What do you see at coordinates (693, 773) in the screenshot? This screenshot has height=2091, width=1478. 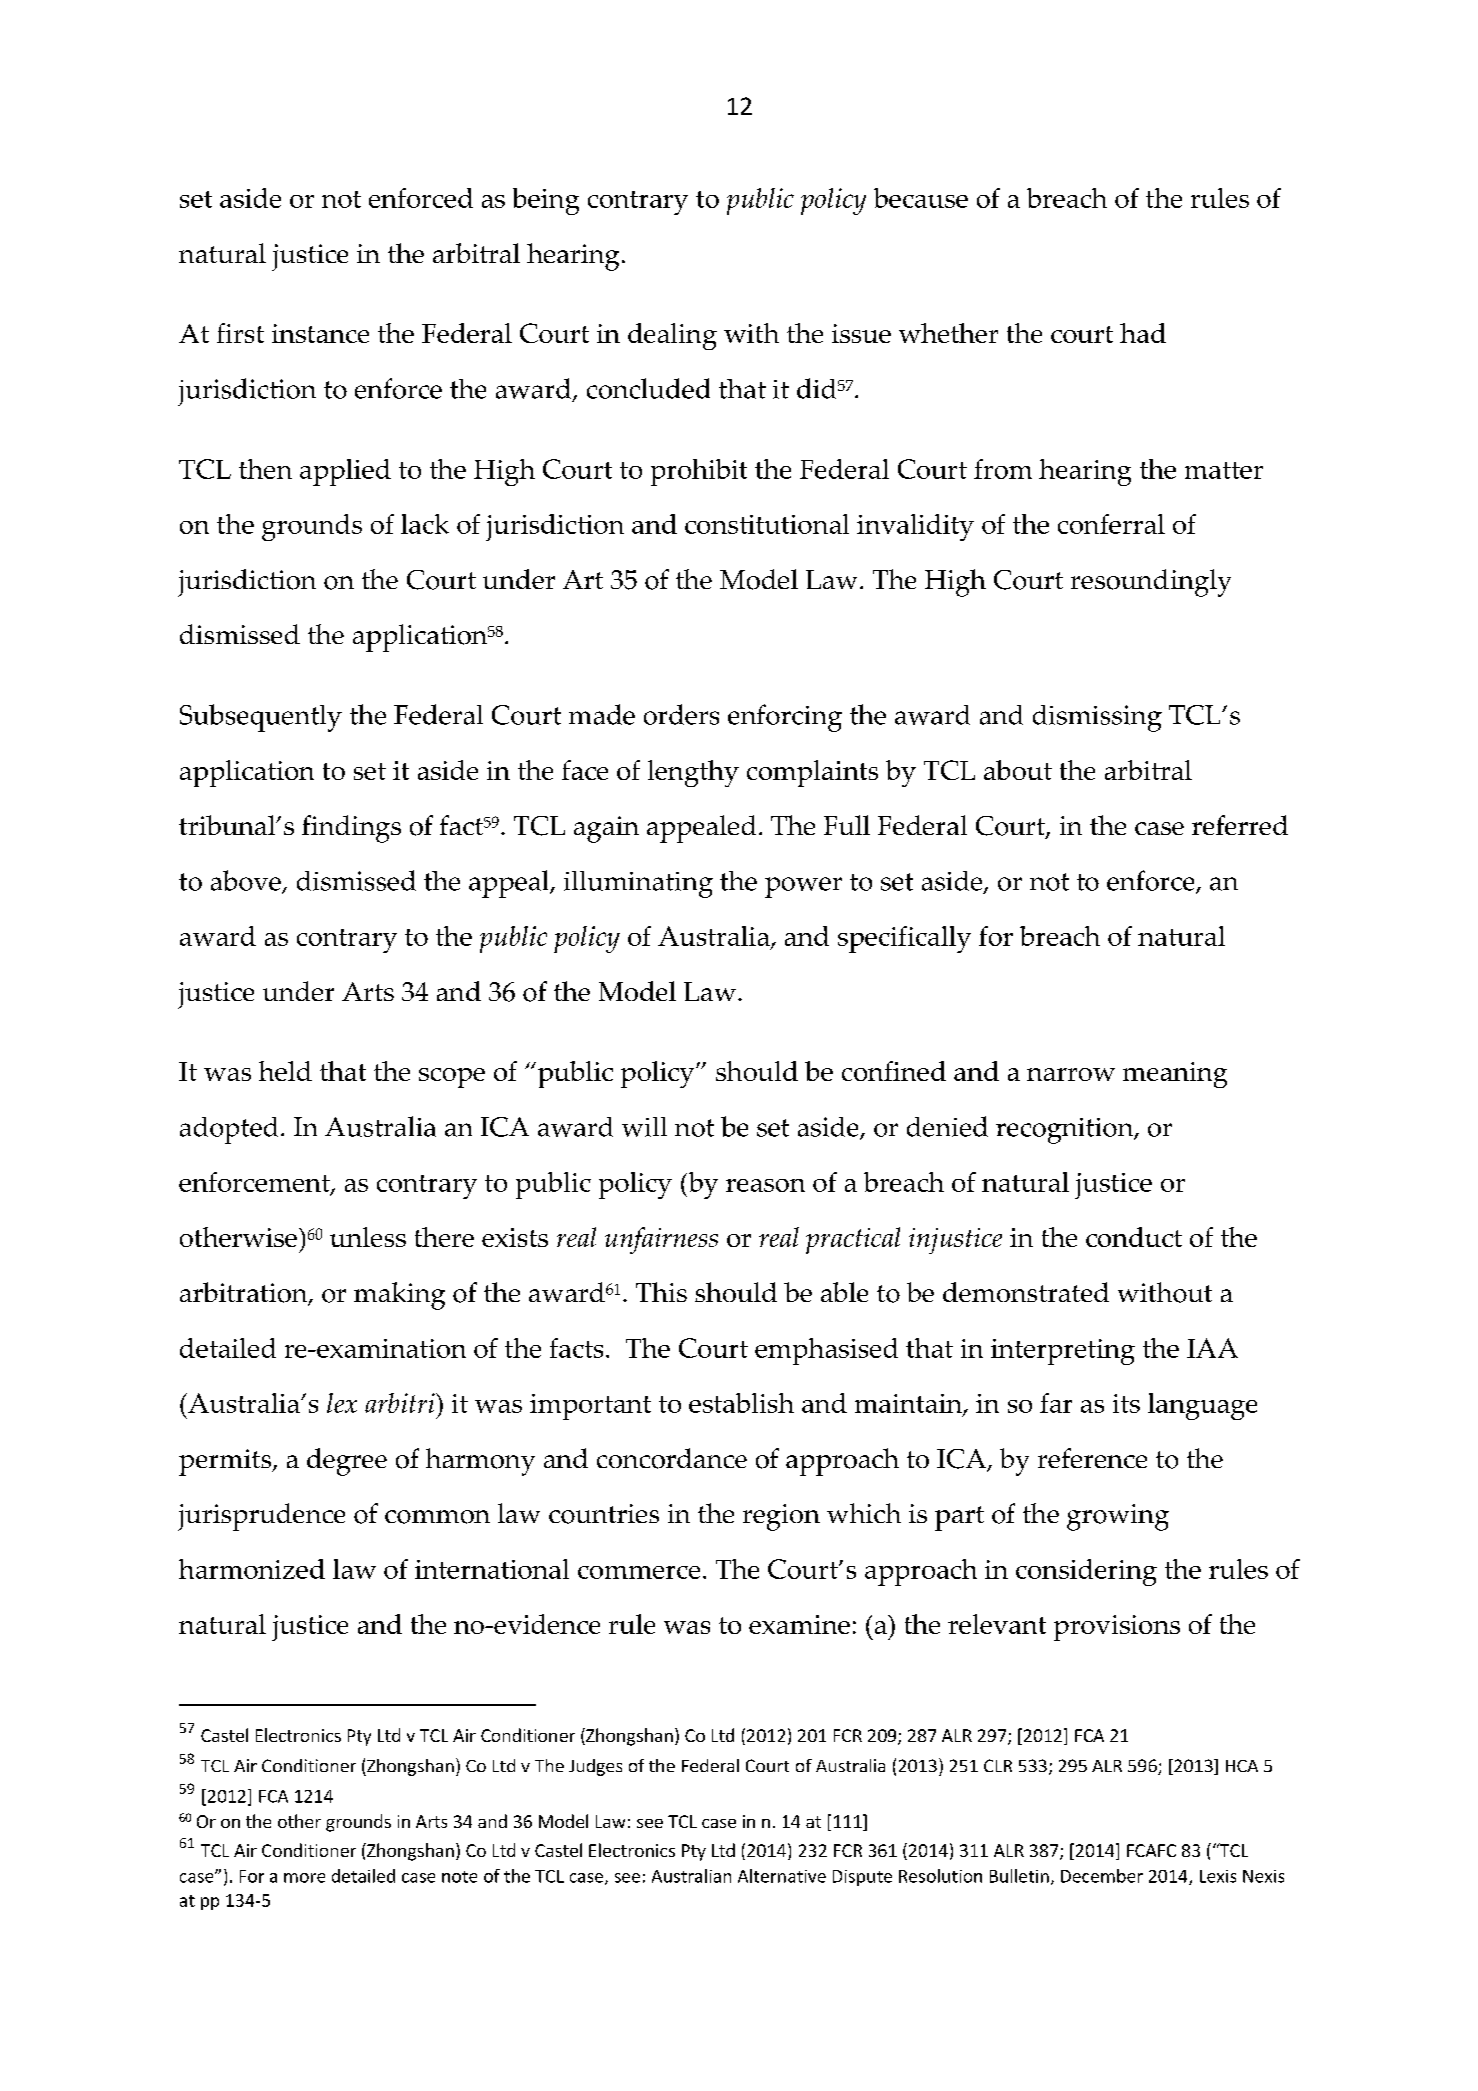 I see `lengthy` at bounding box center [693, 773].
